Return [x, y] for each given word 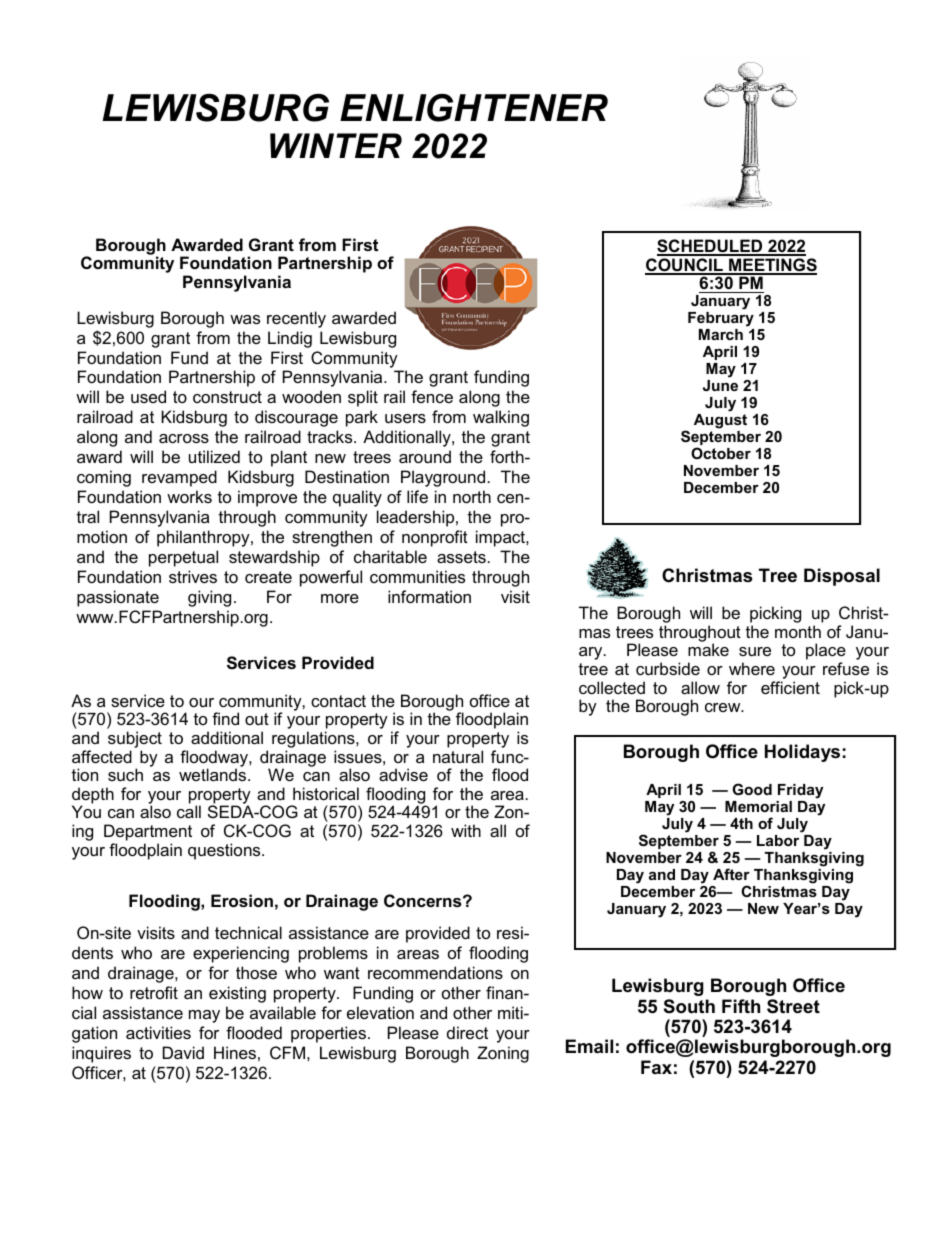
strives [193, 576]
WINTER [336, 145]
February [721, 321]
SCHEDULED [711, 247]
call [189, 811]
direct [467, 1032]
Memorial [758, 806]
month [798, 631]
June [720, 385]
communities [417, 576]
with [466, 830]
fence [432, 396]
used [148, 396]
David [183, 1052]
